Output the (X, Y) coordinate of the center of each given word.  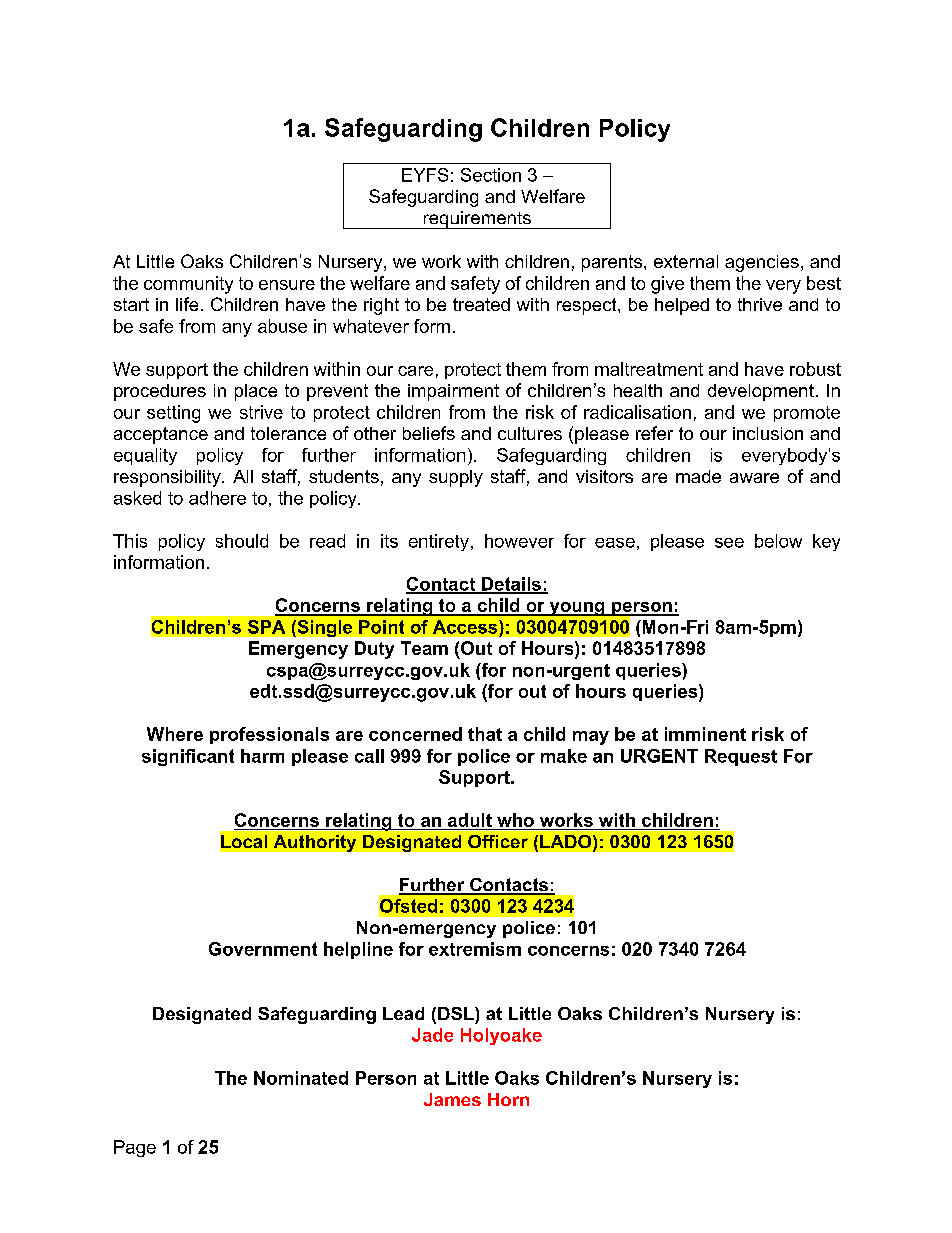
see (729, 543)
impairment (453, 392)
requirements (477, 220)
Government (263, 949)
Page (135, 1148)
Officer (498, 841)
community (188, 285)
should (242, 541)
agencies (762, 263)
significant (188, 757)
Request (741, 757)
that (485, 734)
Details (511, 585)
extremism (475, 949)
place (256, 392)
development (761, 392)
